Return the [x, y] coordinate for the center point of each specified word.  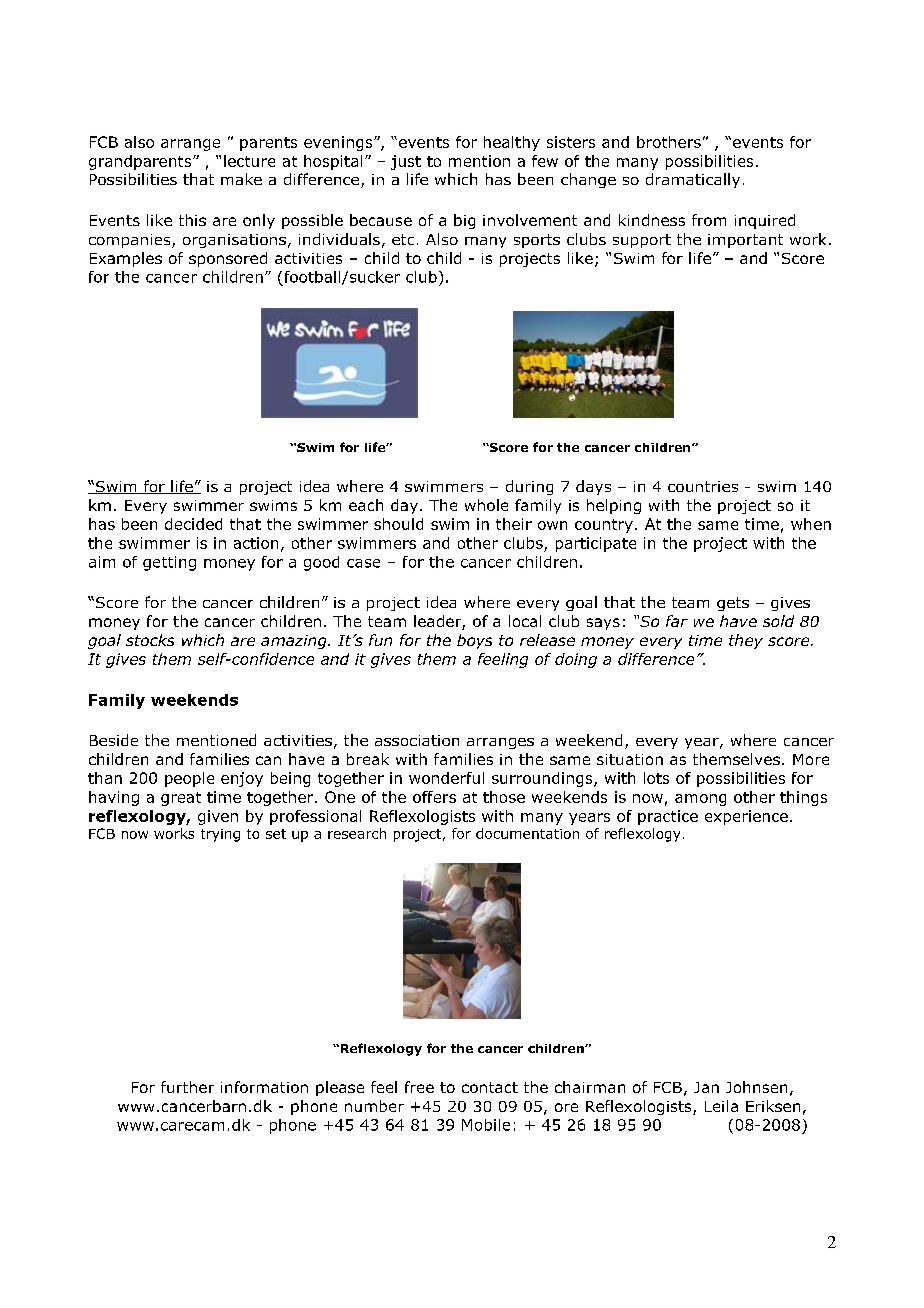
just [406, 162]
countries [703, 486]
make [241, 179]
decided [193, 524]
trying [220, 835]
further [187, 1087]
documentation [527, 833]
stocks [150, 640]
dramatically [693, 180]
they [746, 641]
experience [746, 817]
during [529, 487]
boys [474, 641]
